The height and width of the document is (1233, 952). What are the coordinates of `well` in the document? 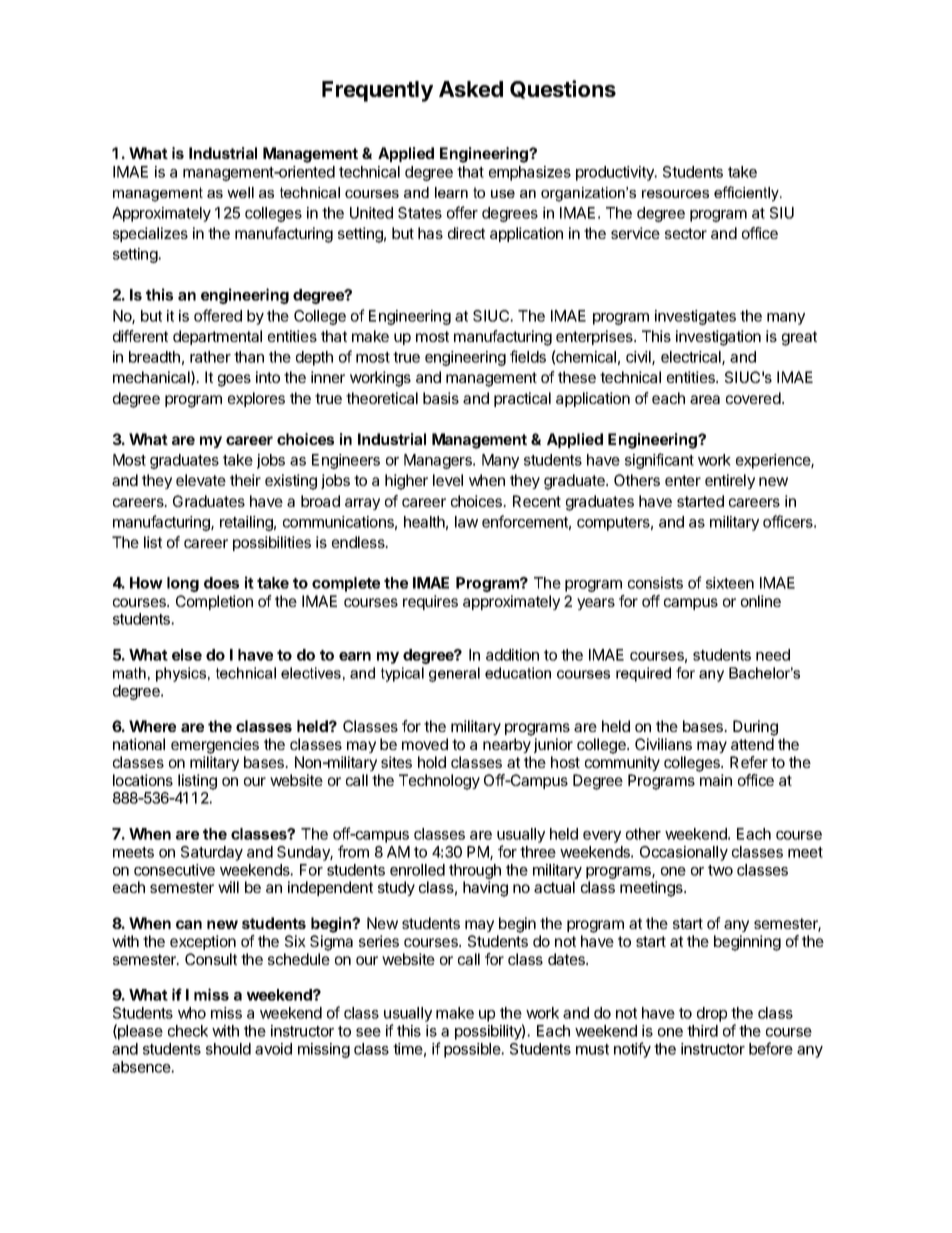 It's located at (240, 192).
